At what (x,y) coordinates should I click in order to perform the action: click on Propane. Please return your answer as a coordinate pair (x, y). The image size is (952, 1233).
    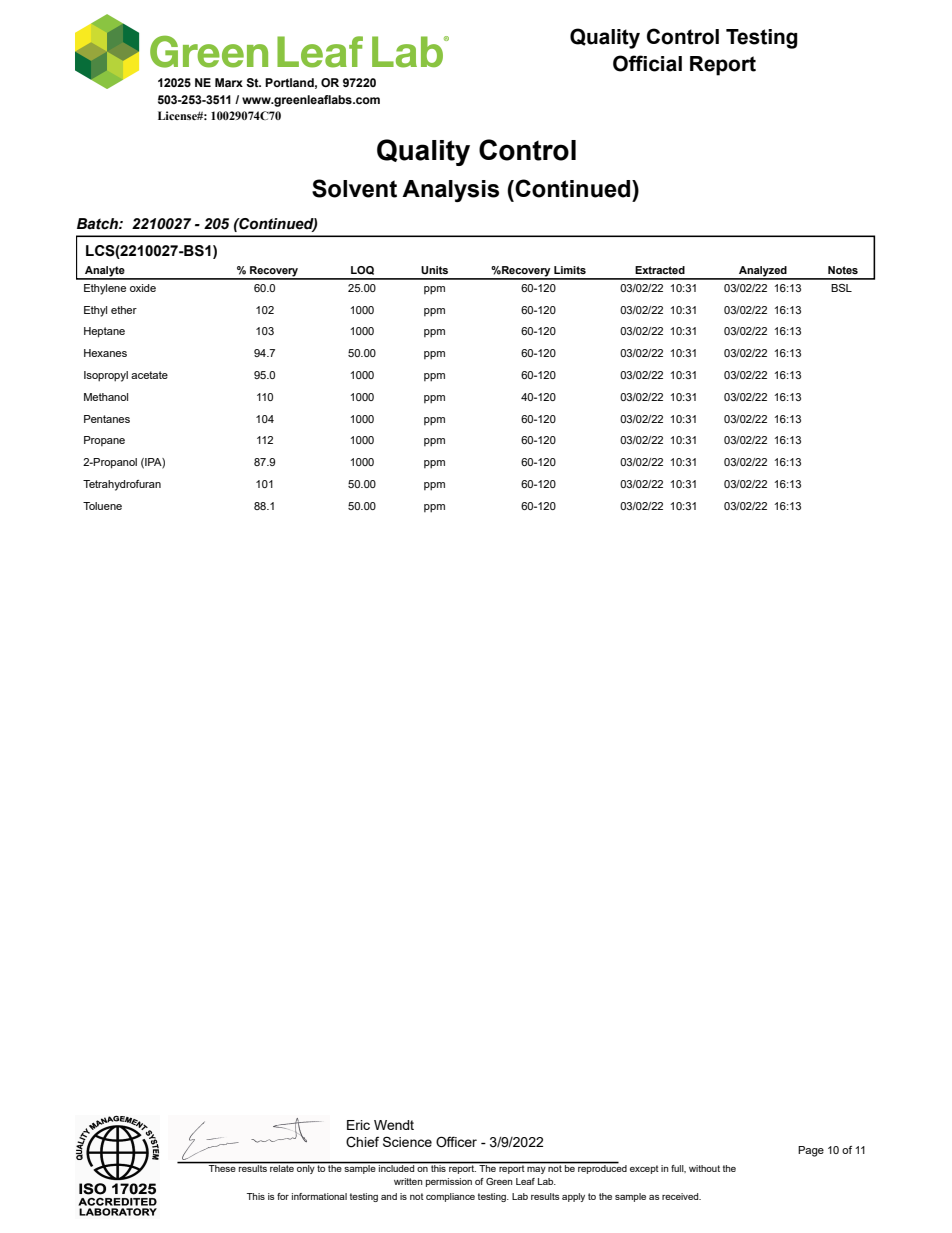
    Looking at the image, I should click on (104, 441).
